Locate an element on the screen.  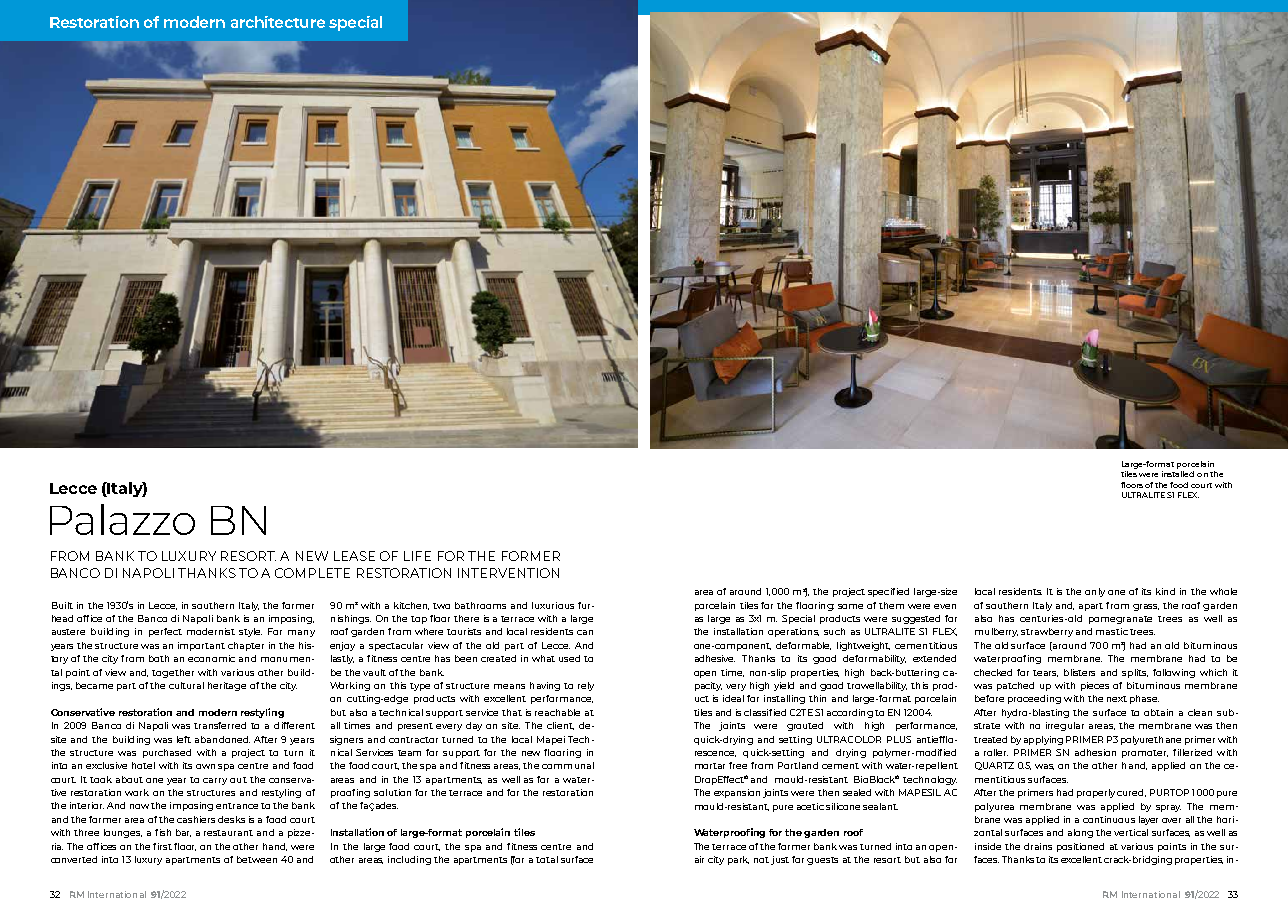
whole is located at coordinates (1223, 591).
